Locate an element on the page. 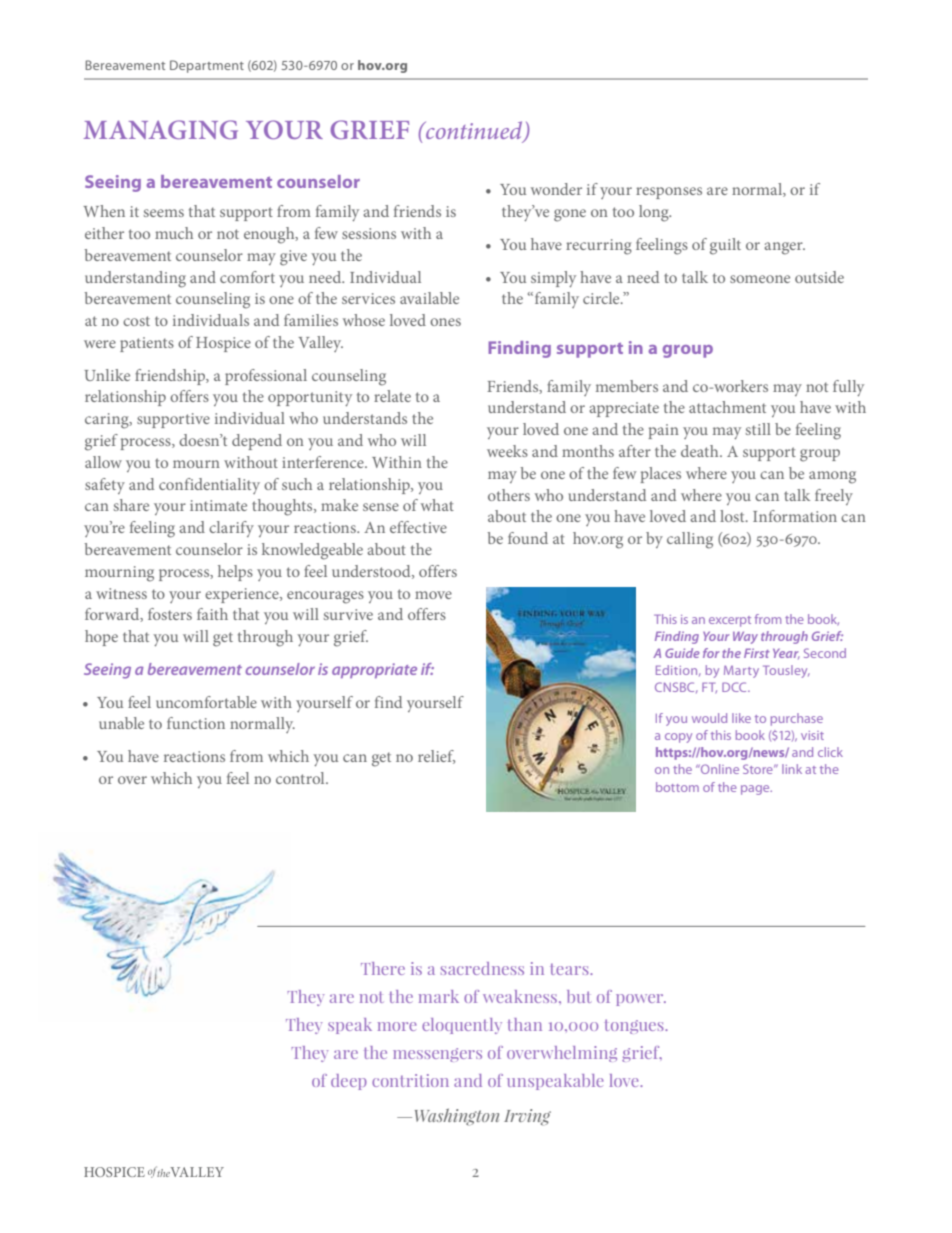 The height and width of the document is (1233, 952). Department is located at coordinates (207, 66).
